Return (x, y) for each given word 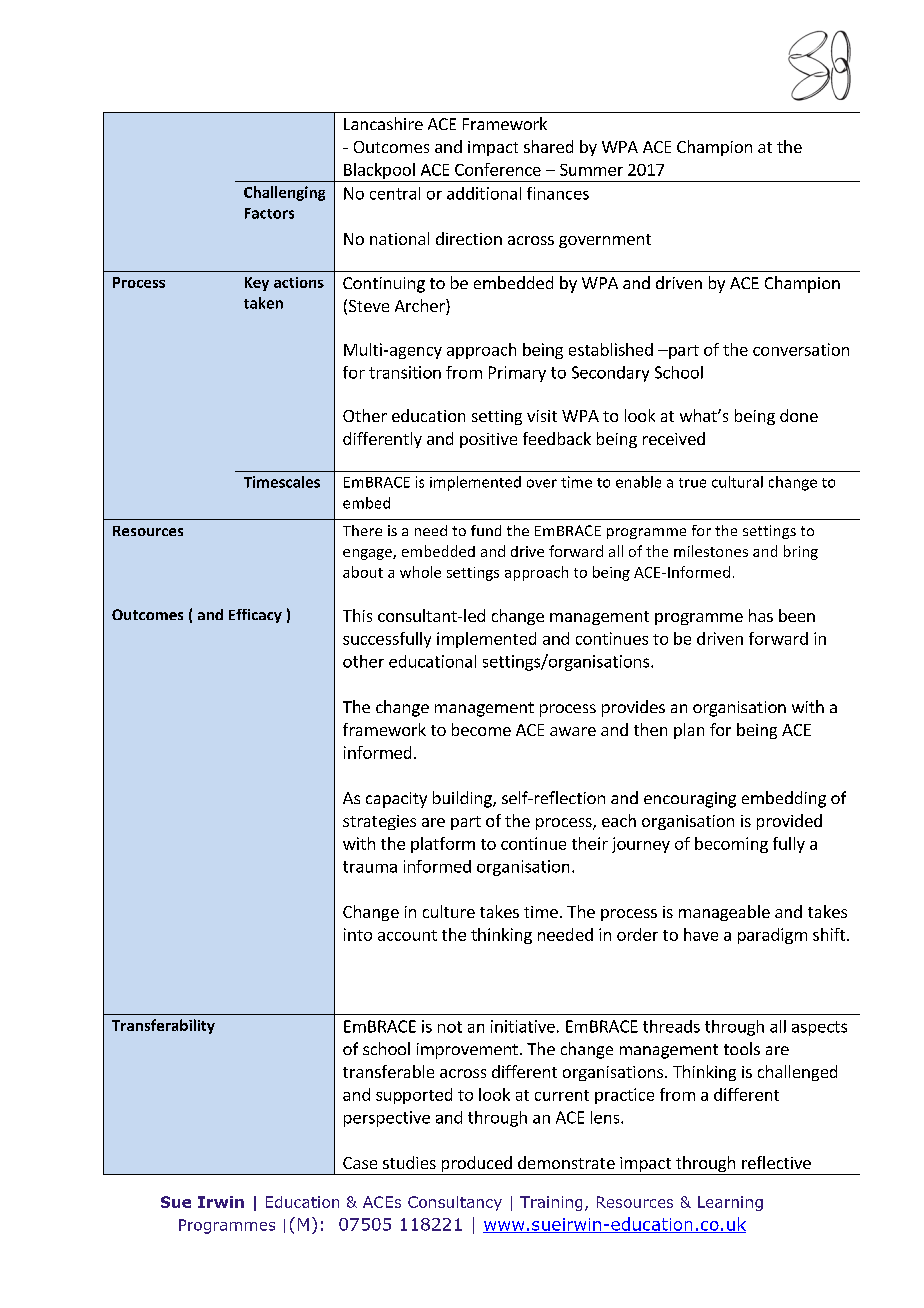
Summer (591, 170)
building (463, 799)
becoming (731, 845)
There (362, 530)
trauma (370, 867)
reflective (776, 1162)
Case (360, 1163)
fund (486, 530)
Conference (498, 169)
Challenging (284, 193)
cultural (737, 482)
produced (476, 1165)
